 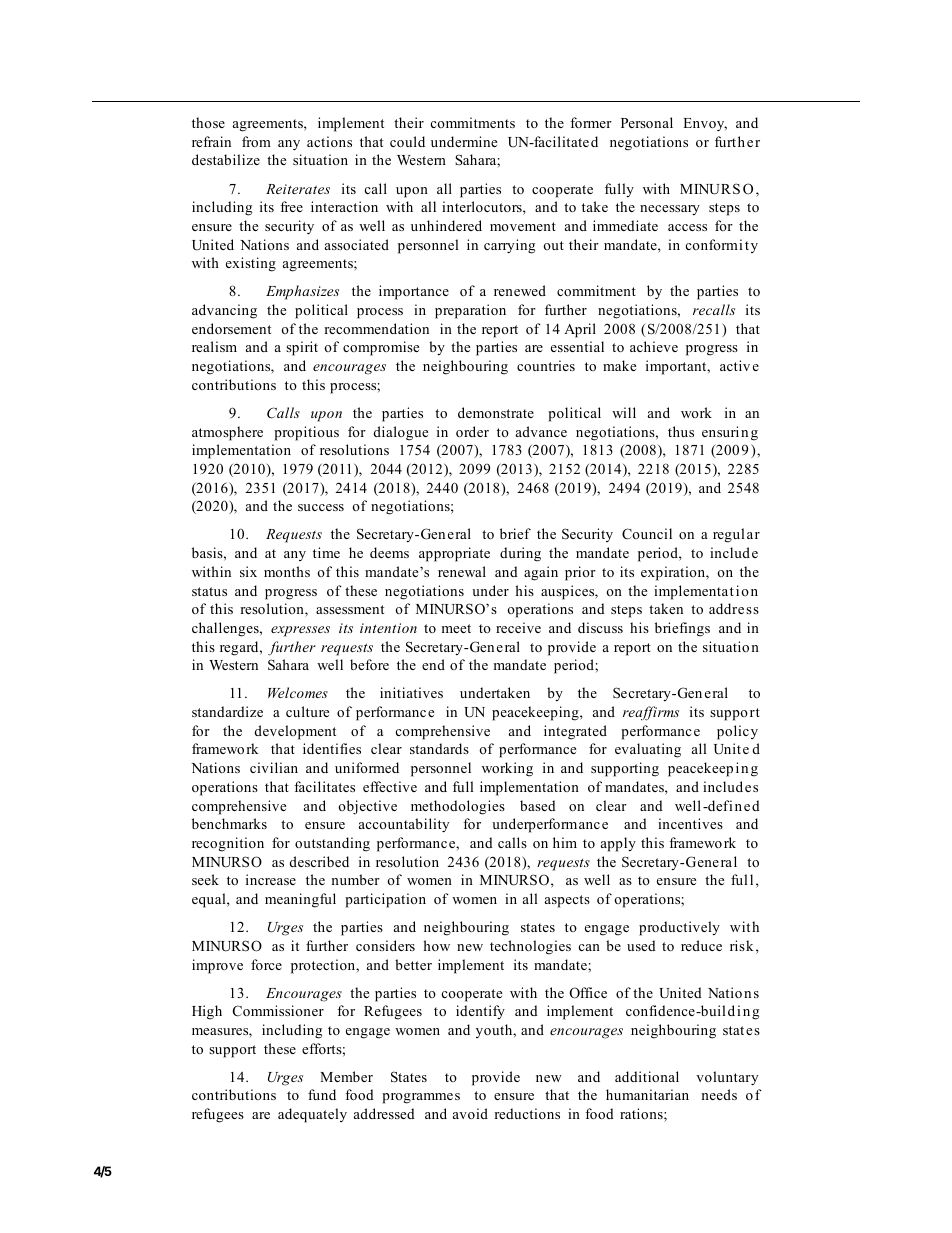 I want to click on from, so click(x=256, y=141).
